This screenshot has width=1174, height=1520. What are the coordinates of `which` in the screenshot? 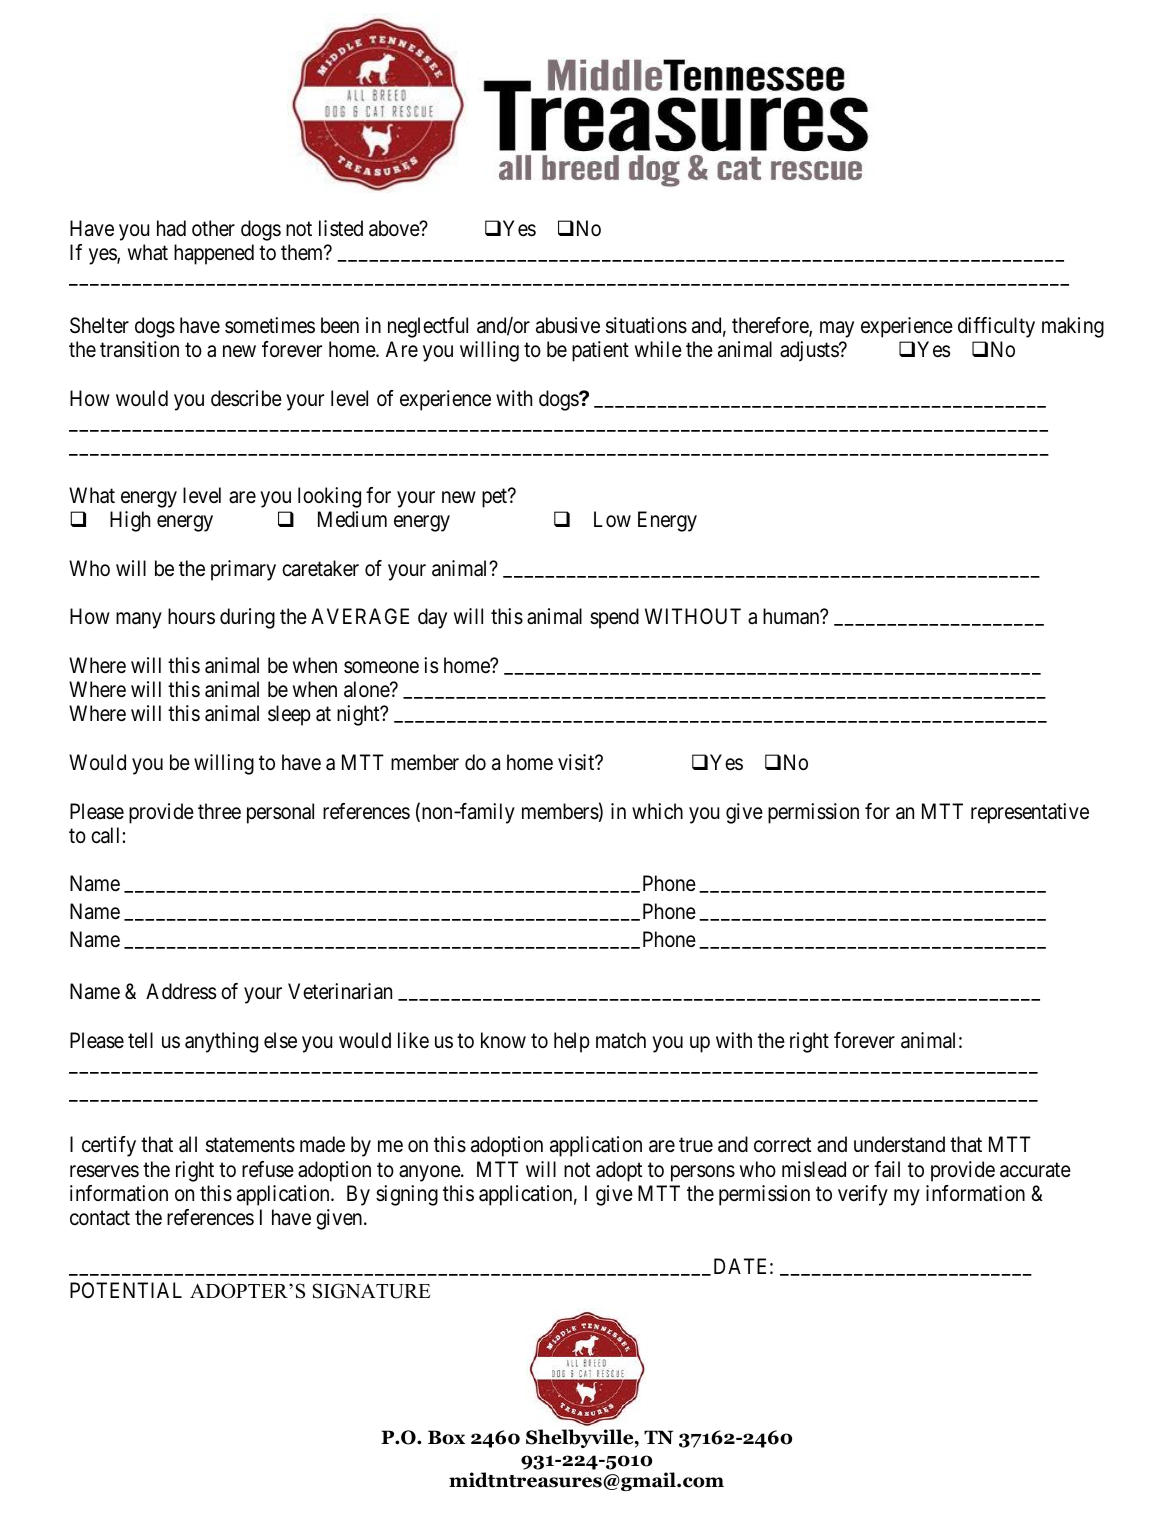 It's located at (657, 811).
